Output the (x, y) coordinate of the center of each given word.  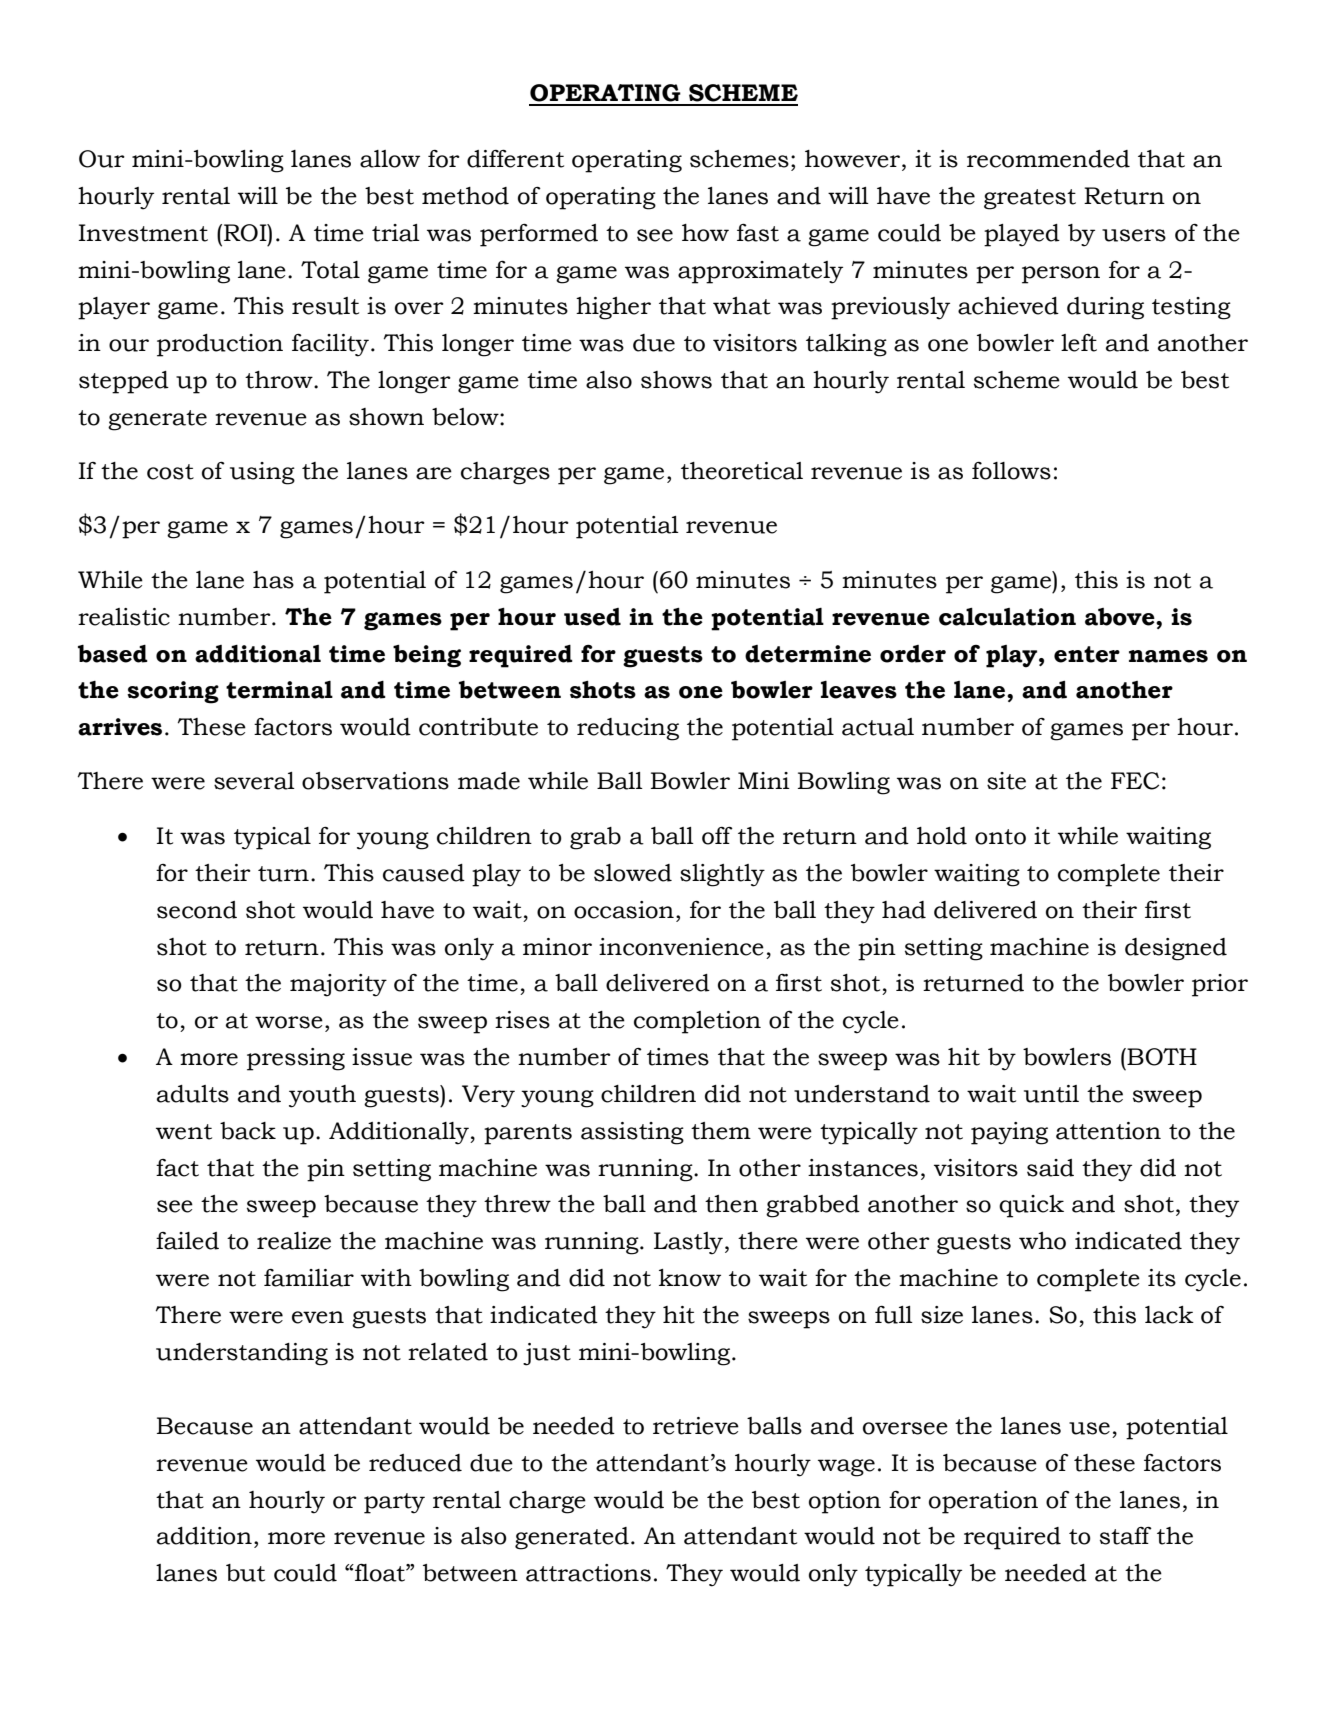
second (197, 910)
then (731, 1204)
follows (1011, 471)
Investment (143, 233)
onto (1000, 837)
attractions (588, 1573)
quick (1031, 1206)
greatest (1030, 199)
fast (758, 233)
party (394, 1503)
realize (294, 1241)
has (273, 580)
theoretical (742, 471)
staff (1126, 1536)
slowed (633, 873)
